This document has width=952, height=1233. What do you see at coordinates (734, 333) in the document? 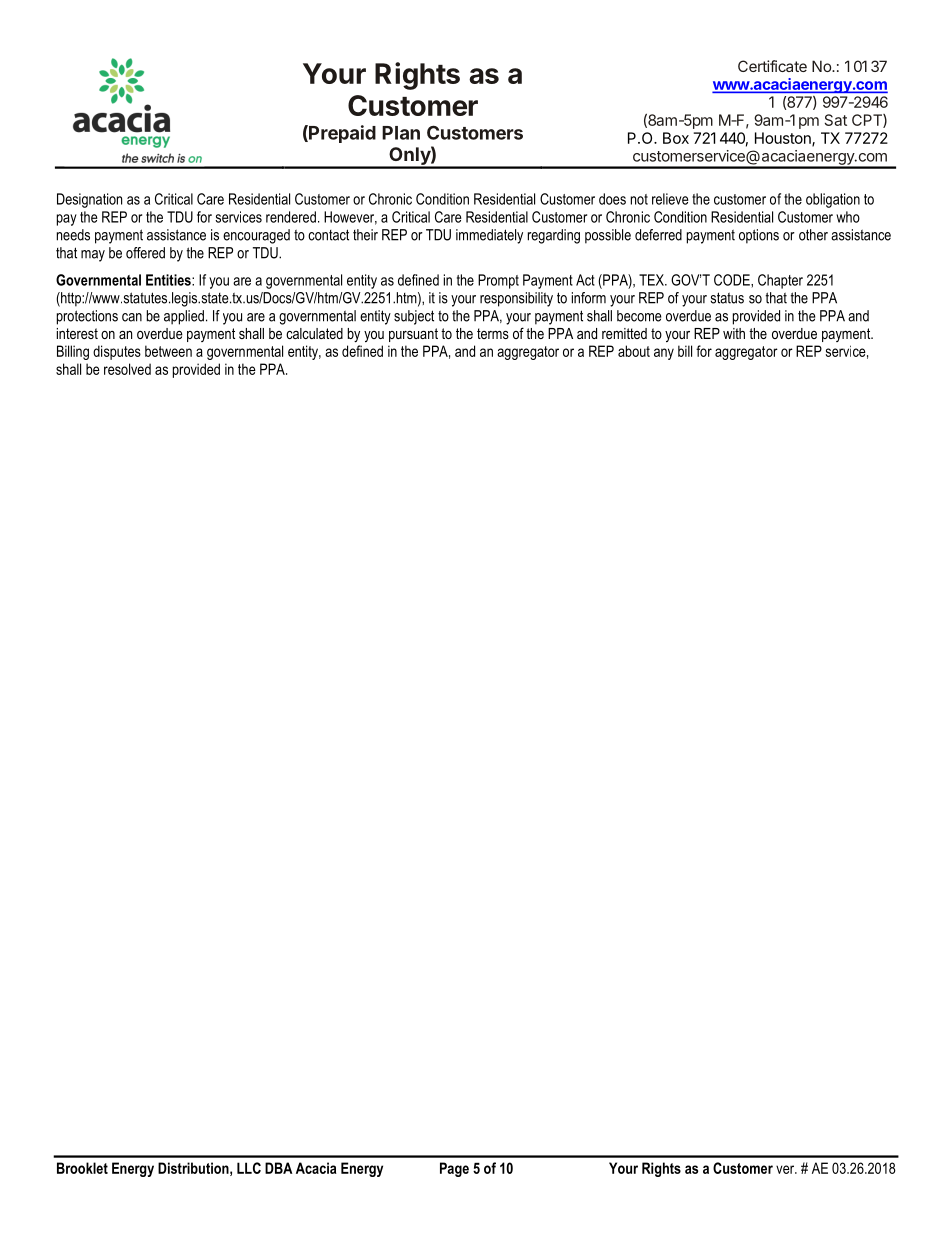
I see `with` at bounding box center [734, 333].
